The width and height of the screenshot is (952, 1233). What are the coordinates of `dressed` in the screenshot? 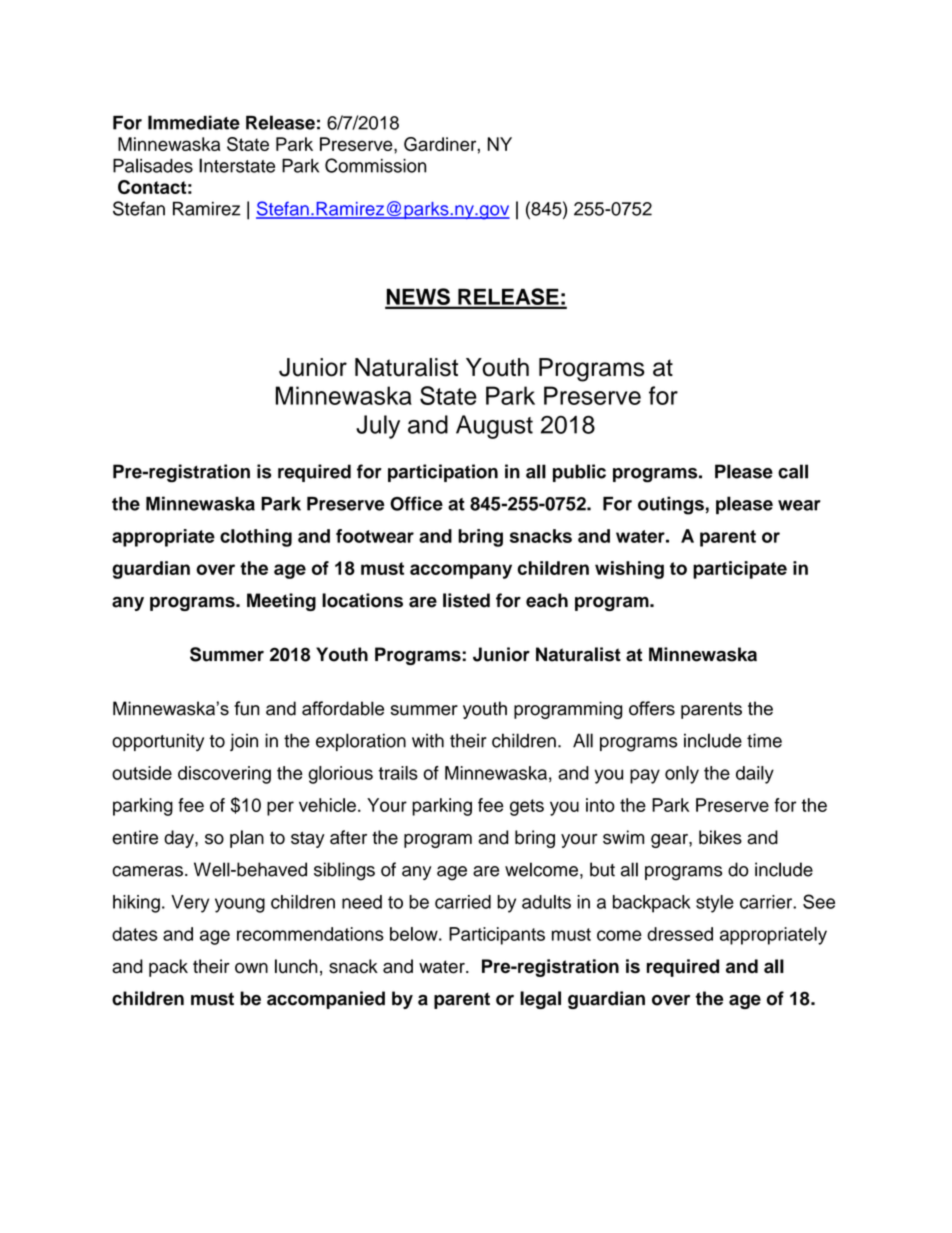 It's located at (680, 934).
